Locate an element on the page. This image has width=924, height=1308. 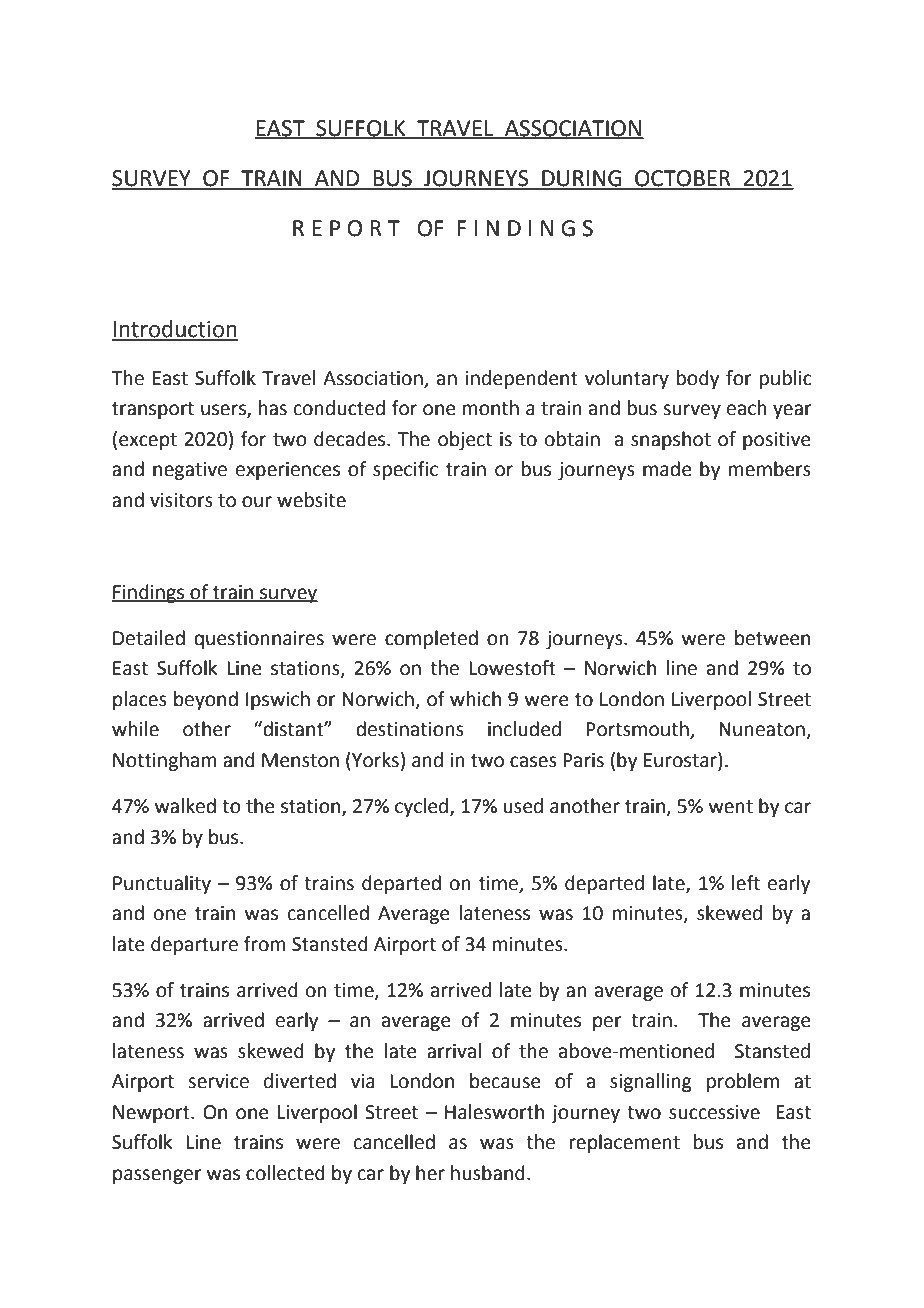
DURING is located at coordinates (582, 179).
